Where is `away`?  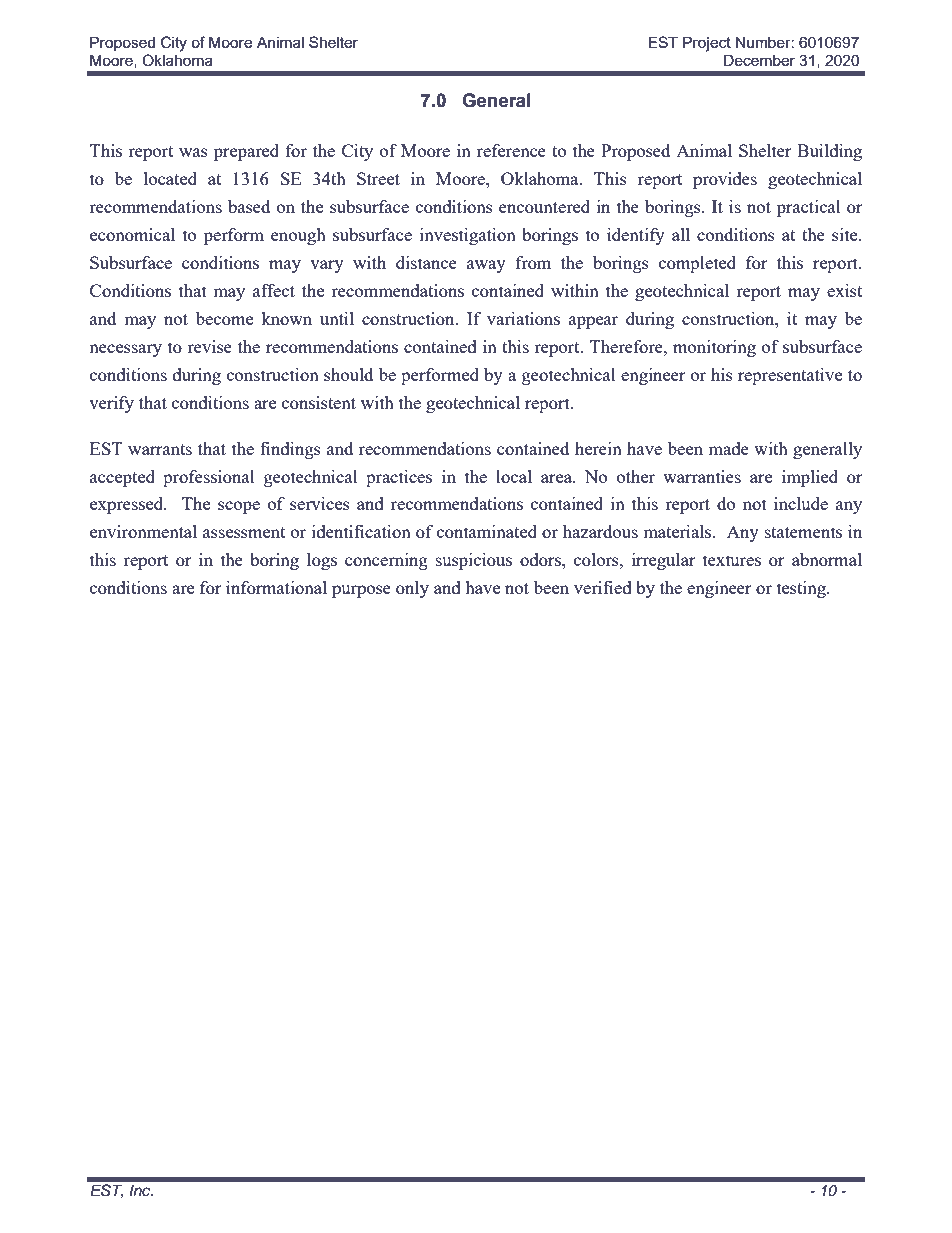
away is located at coordinates (486, 266).
